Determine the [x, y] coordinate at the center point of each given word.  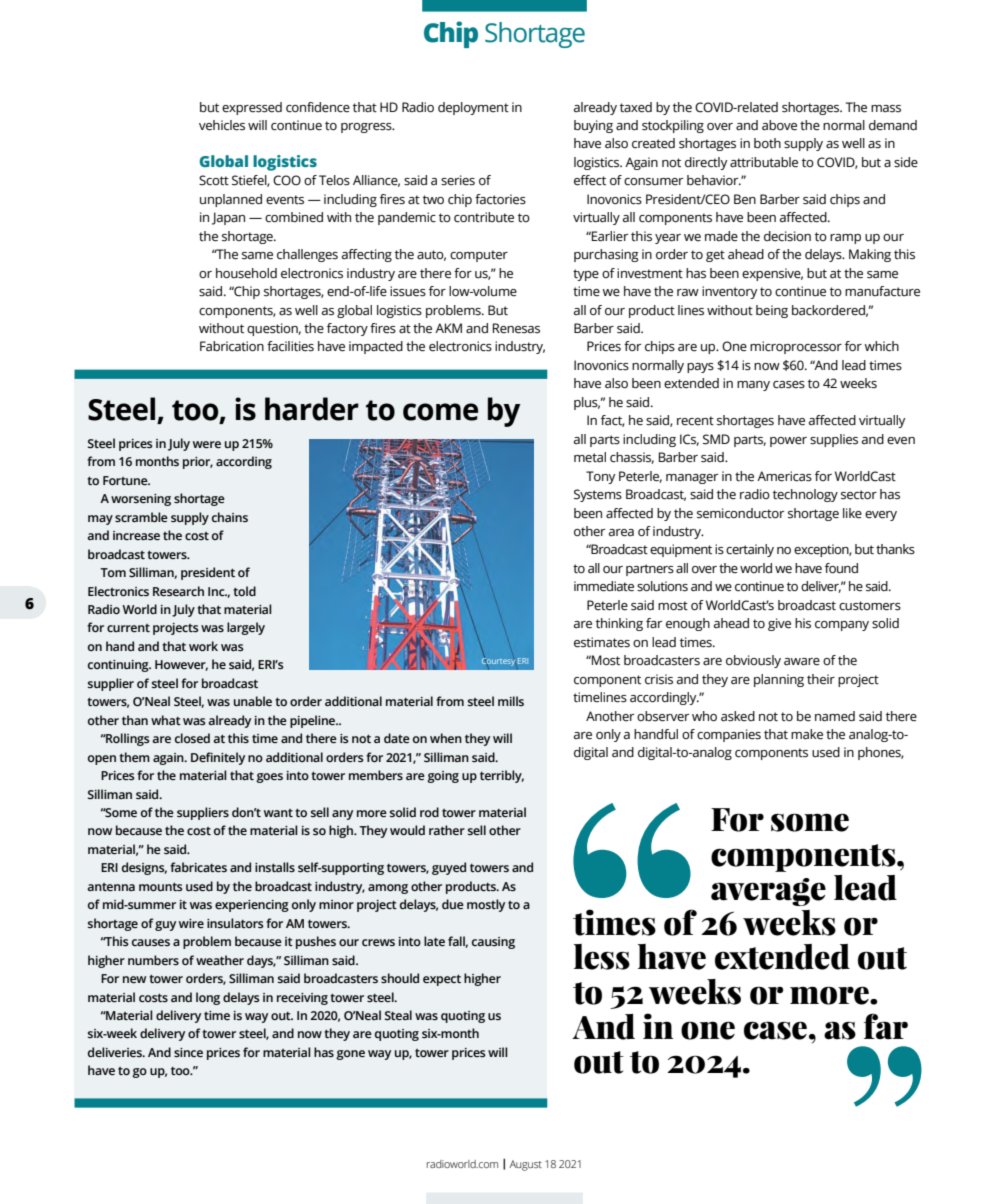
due [453, 904]
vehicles [222, 125]
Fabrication [232, 346]
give [779, 624]
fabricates [198, 867]
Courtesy [498, 661]
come [440, 412]
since [188, 1052]
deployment [473, 108]
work [203, 646]
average [768, 892]
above [779, 125]
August [525, 1165]
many [753, 386]
